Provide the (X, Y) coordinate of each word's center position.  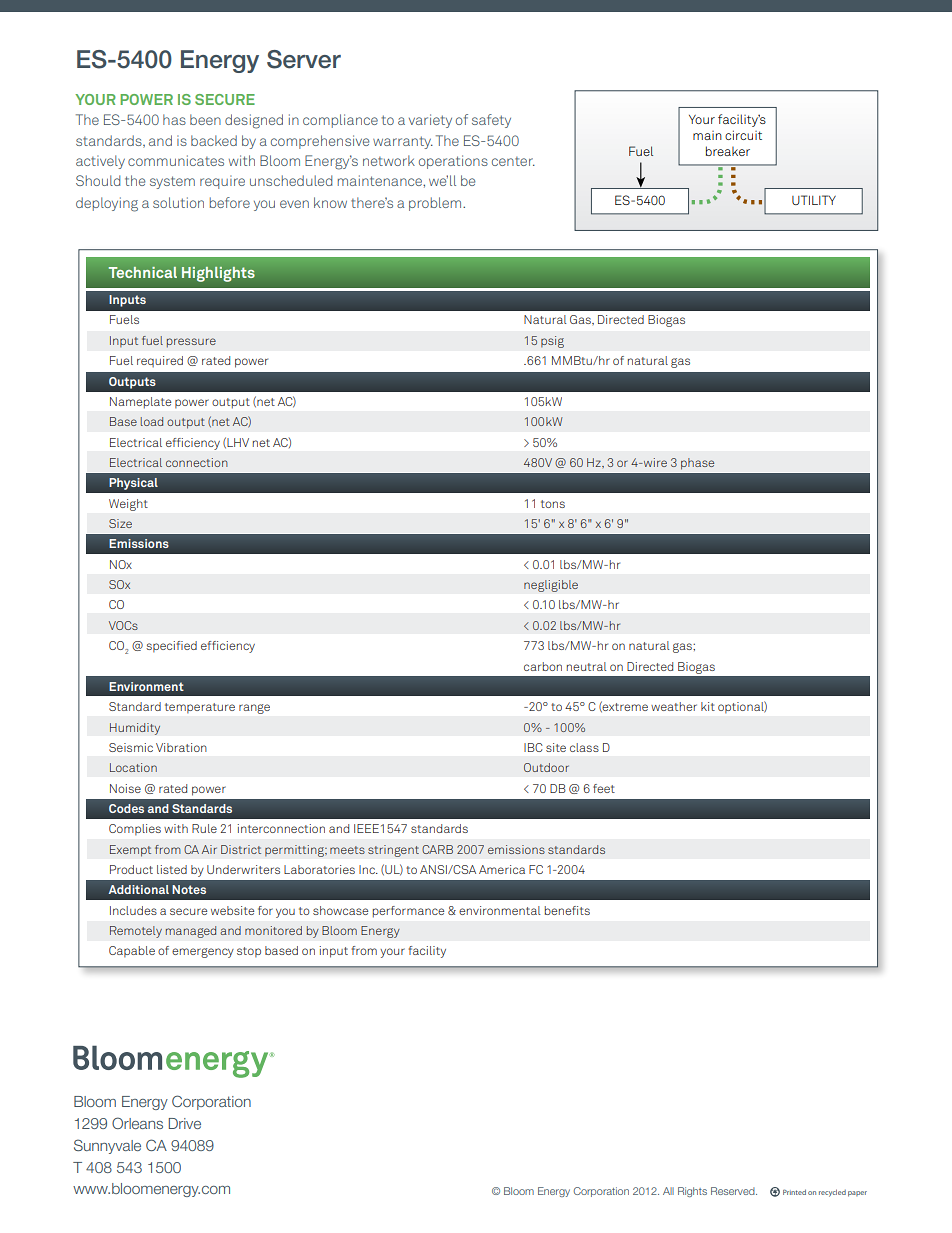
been (205, 119)
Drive (185, 1123)
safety (491, 121)
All (668, 1191)
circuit (743, 135)
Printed (794, 1192)
